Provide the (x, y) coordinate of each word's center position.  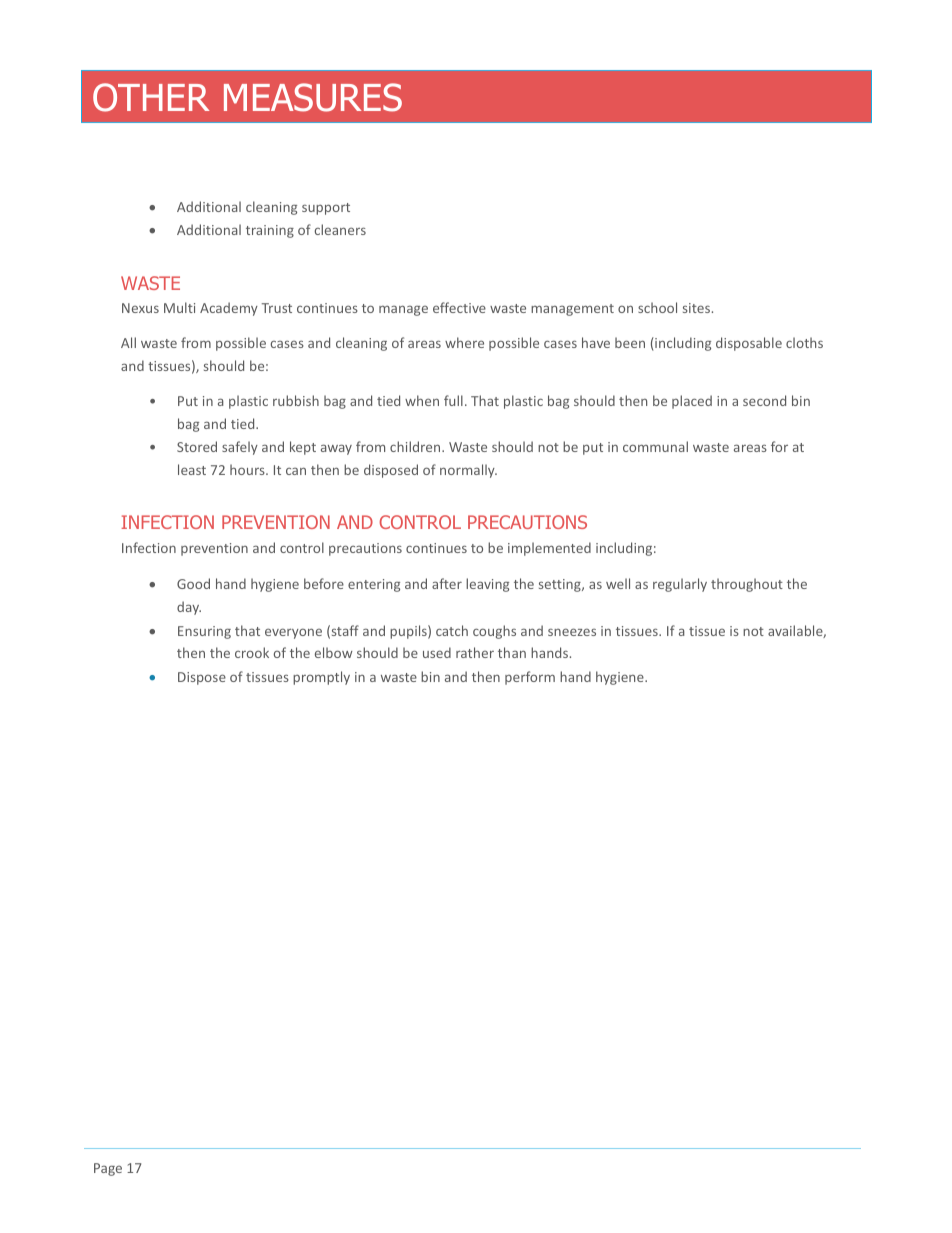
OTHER (151, 97)
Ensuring (204, 632)
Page (108, 1169)
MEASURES (313, 97)
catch (452, 630)
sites (696, 308)
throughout (747, 585)
